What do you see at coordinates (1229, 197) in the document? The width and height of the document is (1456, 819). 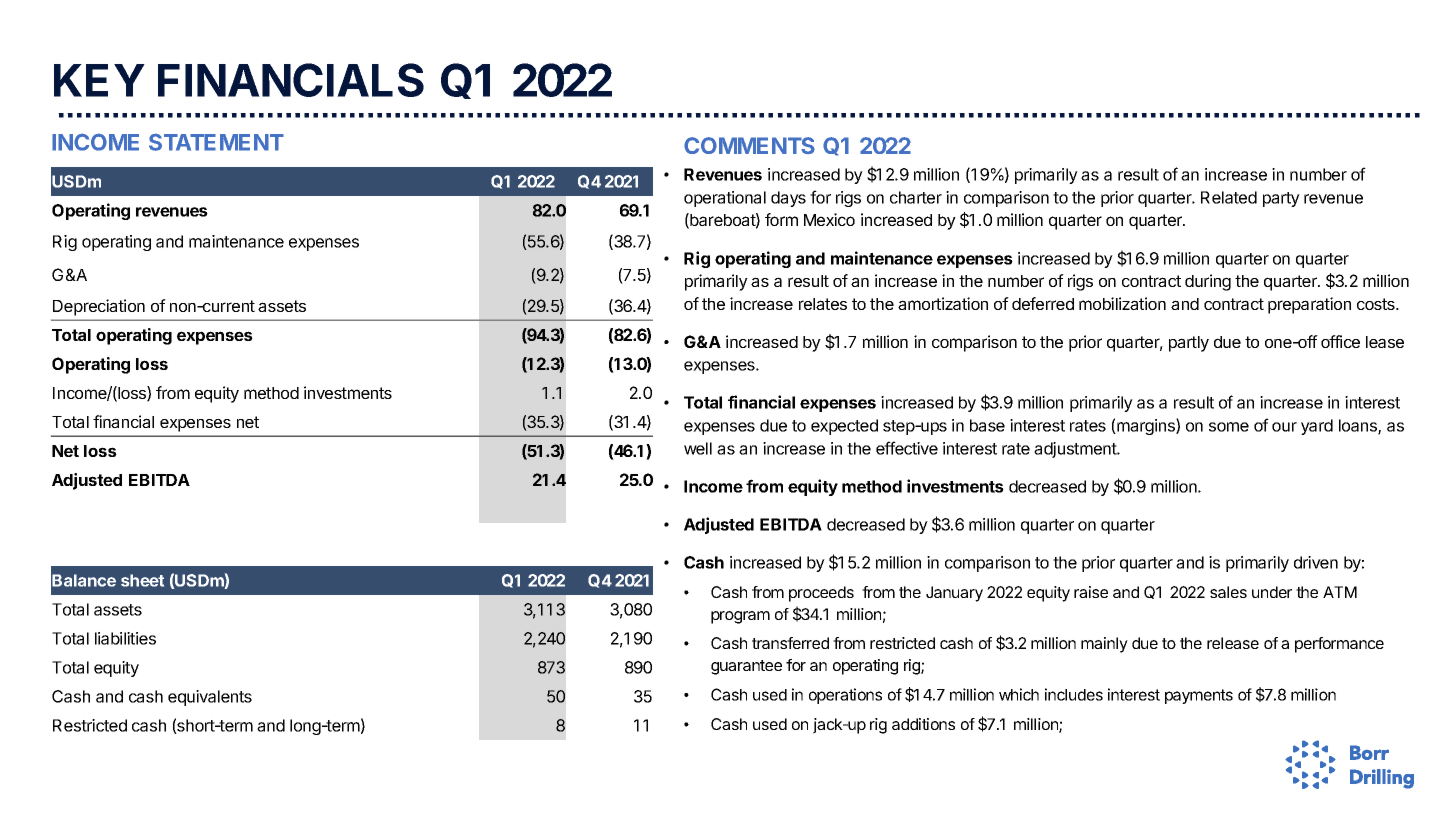 I see `Related` at bounding box center [1229, 197].
